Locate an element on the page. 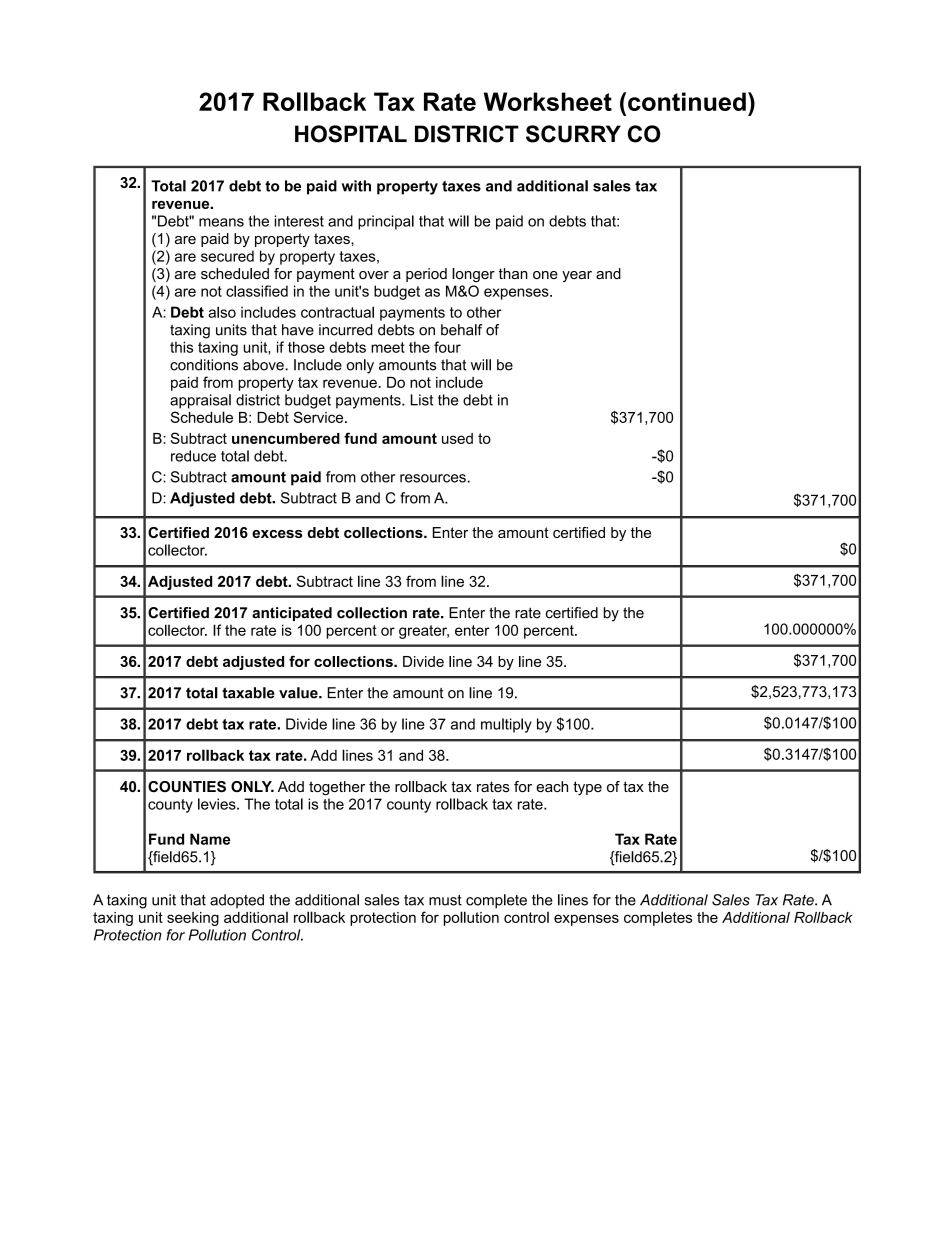 The height and width of the document is (1233, 952). with is located at coordinates (356, 186).
